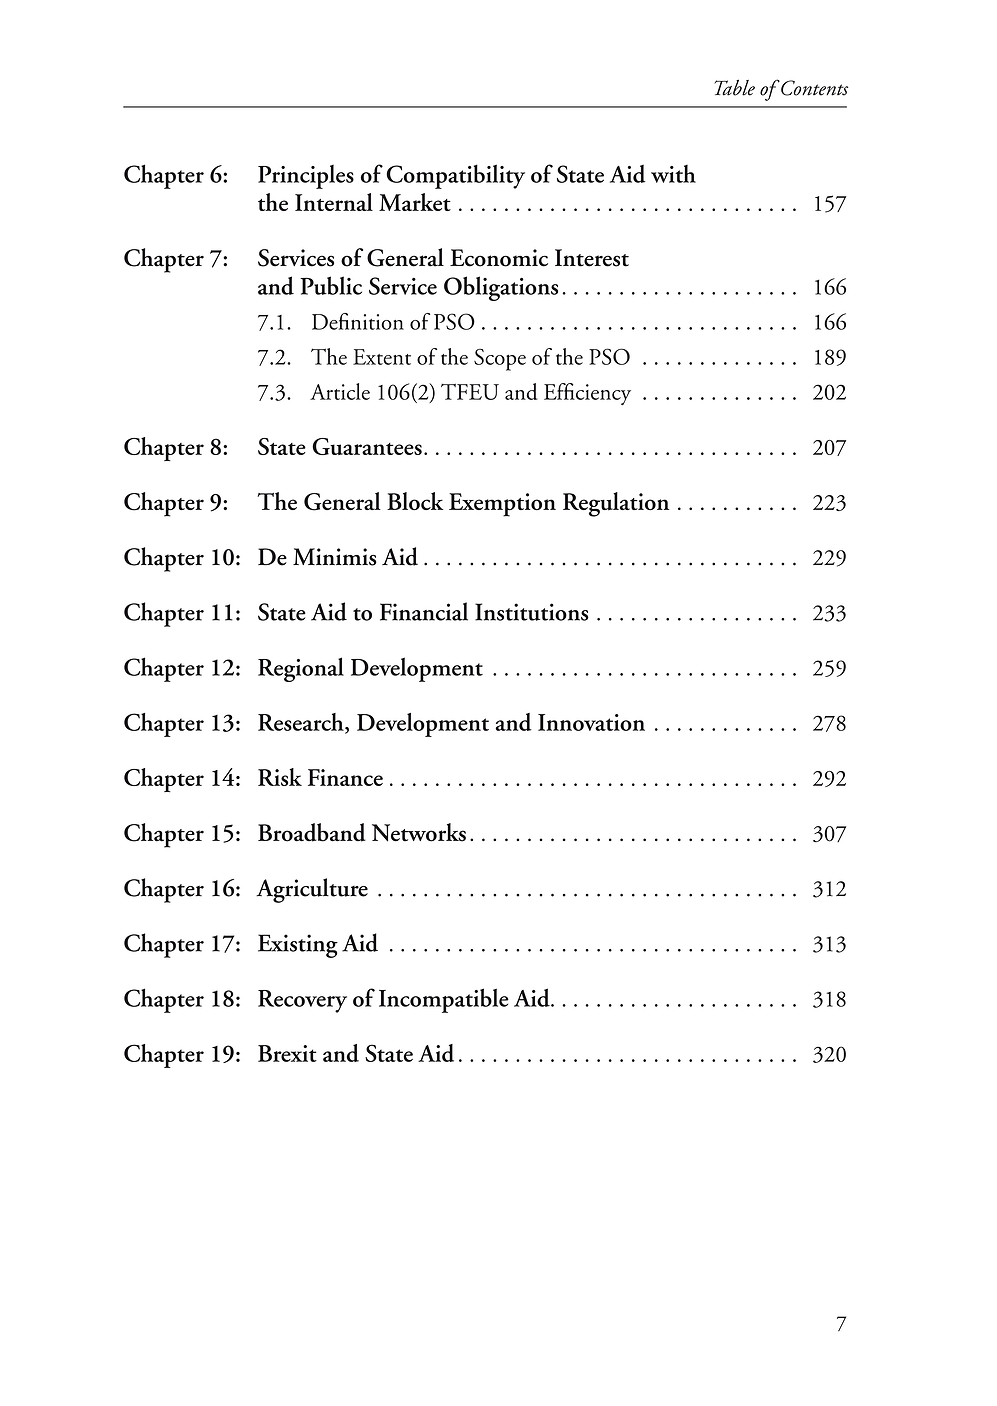 The width and height of the image is (997, 1406). Describe the element at coordinates (306, 177) in the image. I see `Principles` at that location.
